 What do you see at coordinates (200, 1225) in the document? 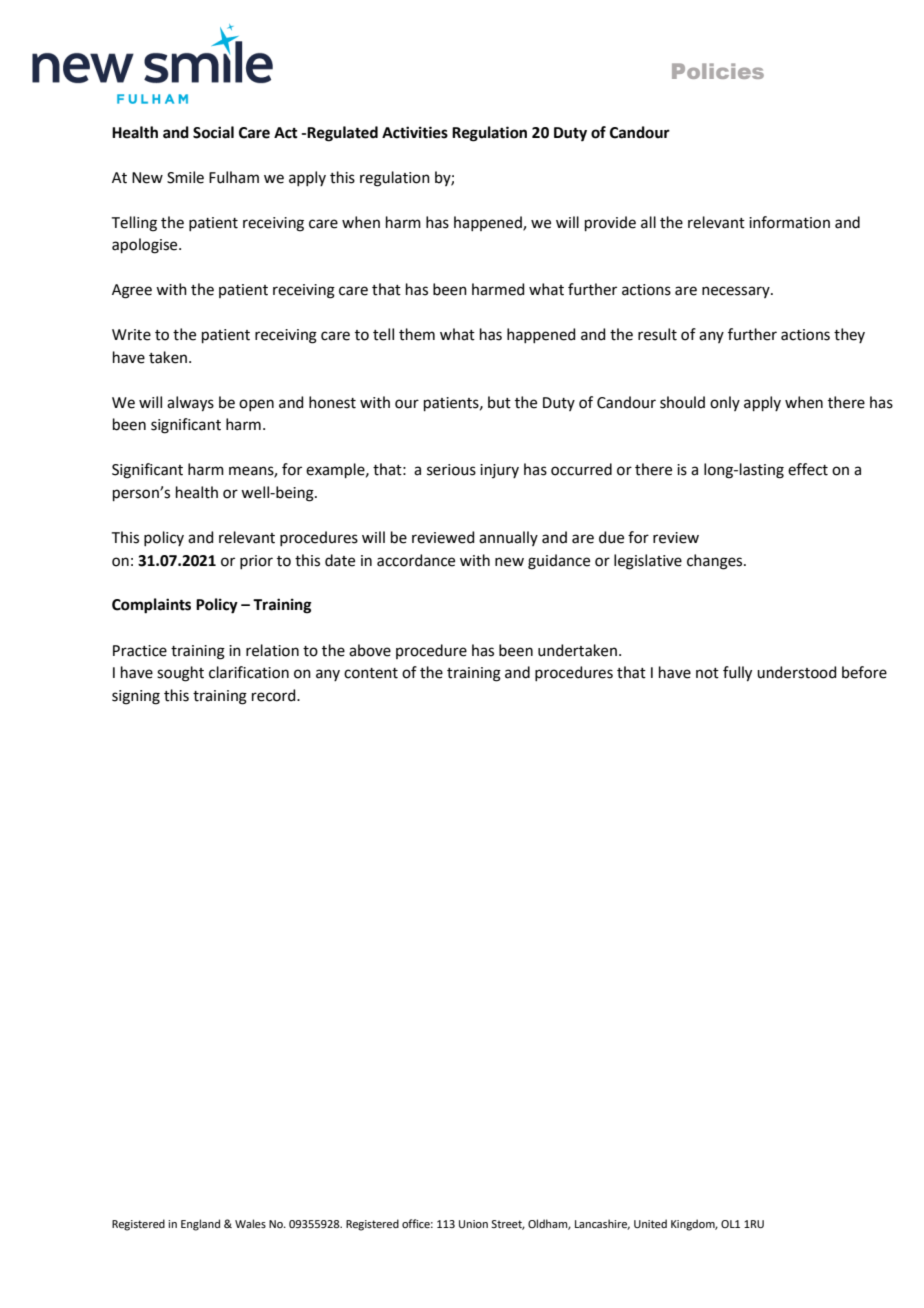
I see `England` at bounding box center [200, 1225].
